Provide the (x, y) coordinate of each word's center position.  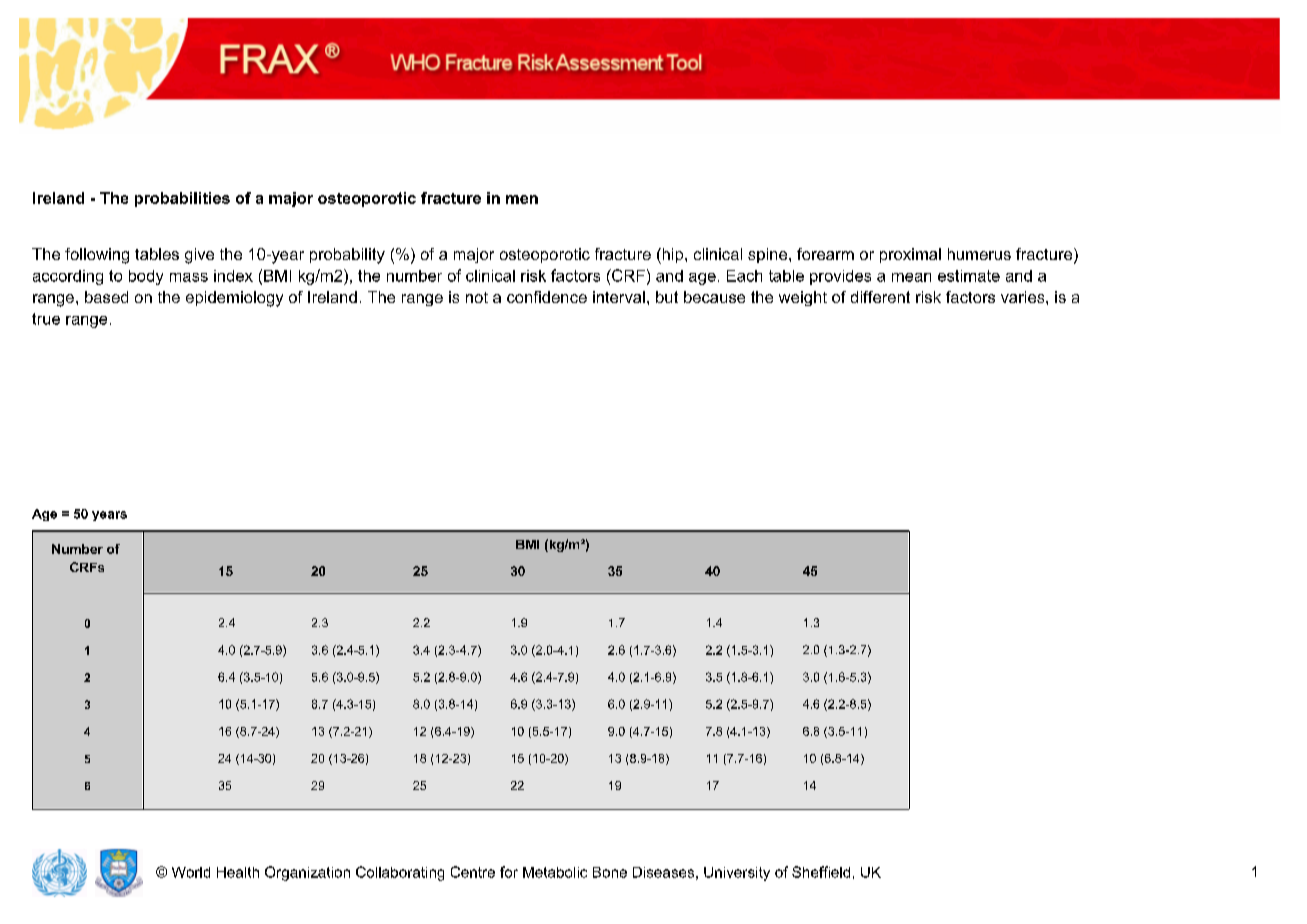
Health (238, 872)
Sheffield (821, 872)
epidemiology (234, 299)
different (880, 297)
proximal (910, 255)
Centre (473, 872)
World (191, 872)
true (46, 319)
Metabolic (555, 872)
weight (803, 298)
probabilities (182, 199)
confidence (547, 297)
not (477, 297)
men (522, 199)
